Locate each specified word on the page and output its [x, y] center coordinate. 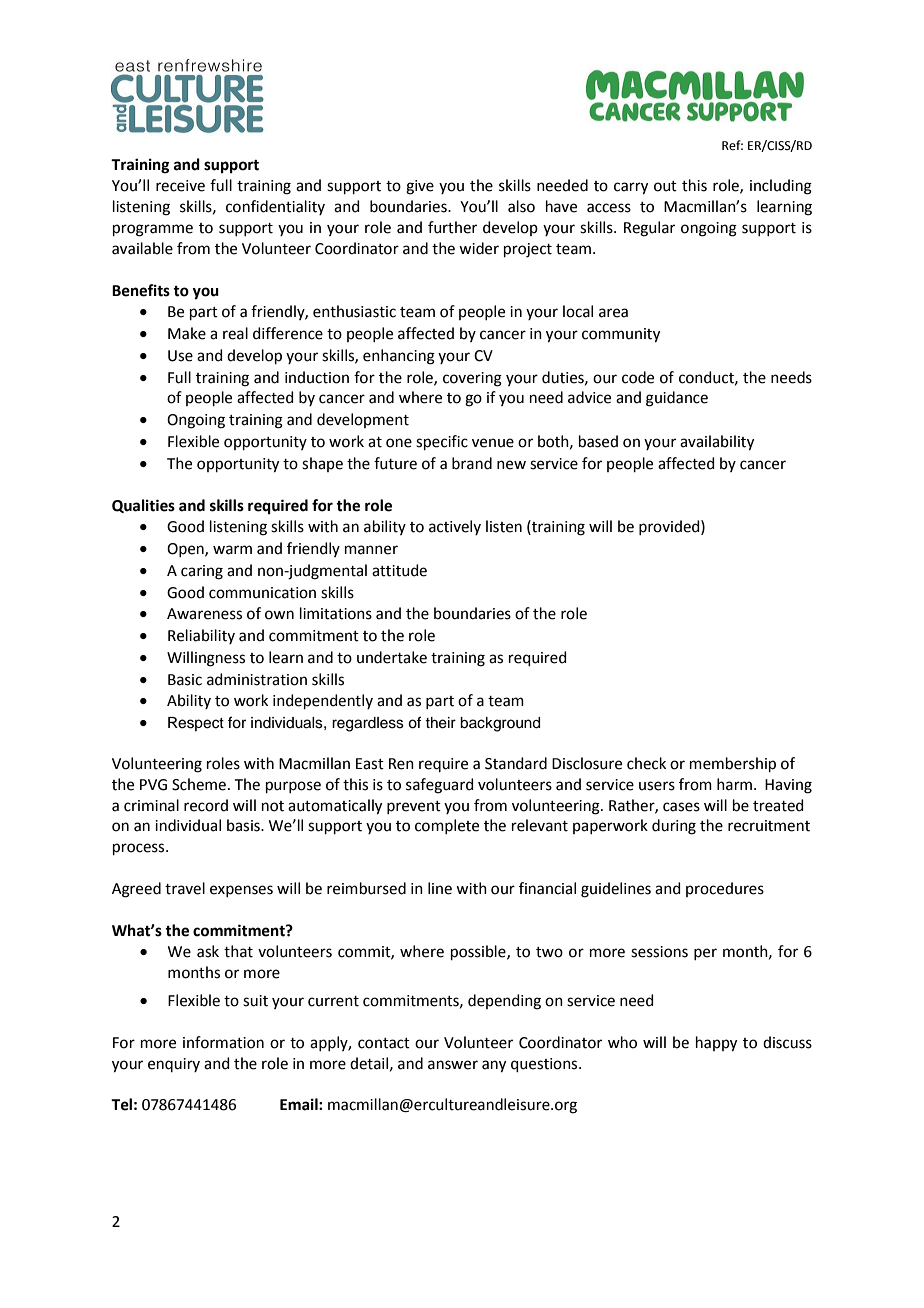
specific [442, 442]
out [665, 186]
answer [453, 1065]
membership [733, 764]
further [452, 227]
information [223, 1042]
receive [180, 186]
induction [317, 377]
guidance [677, 399]
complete [447, 826]
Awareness [204, 614]
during [674, 827]
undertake [392, 657]
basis [244, 825]
